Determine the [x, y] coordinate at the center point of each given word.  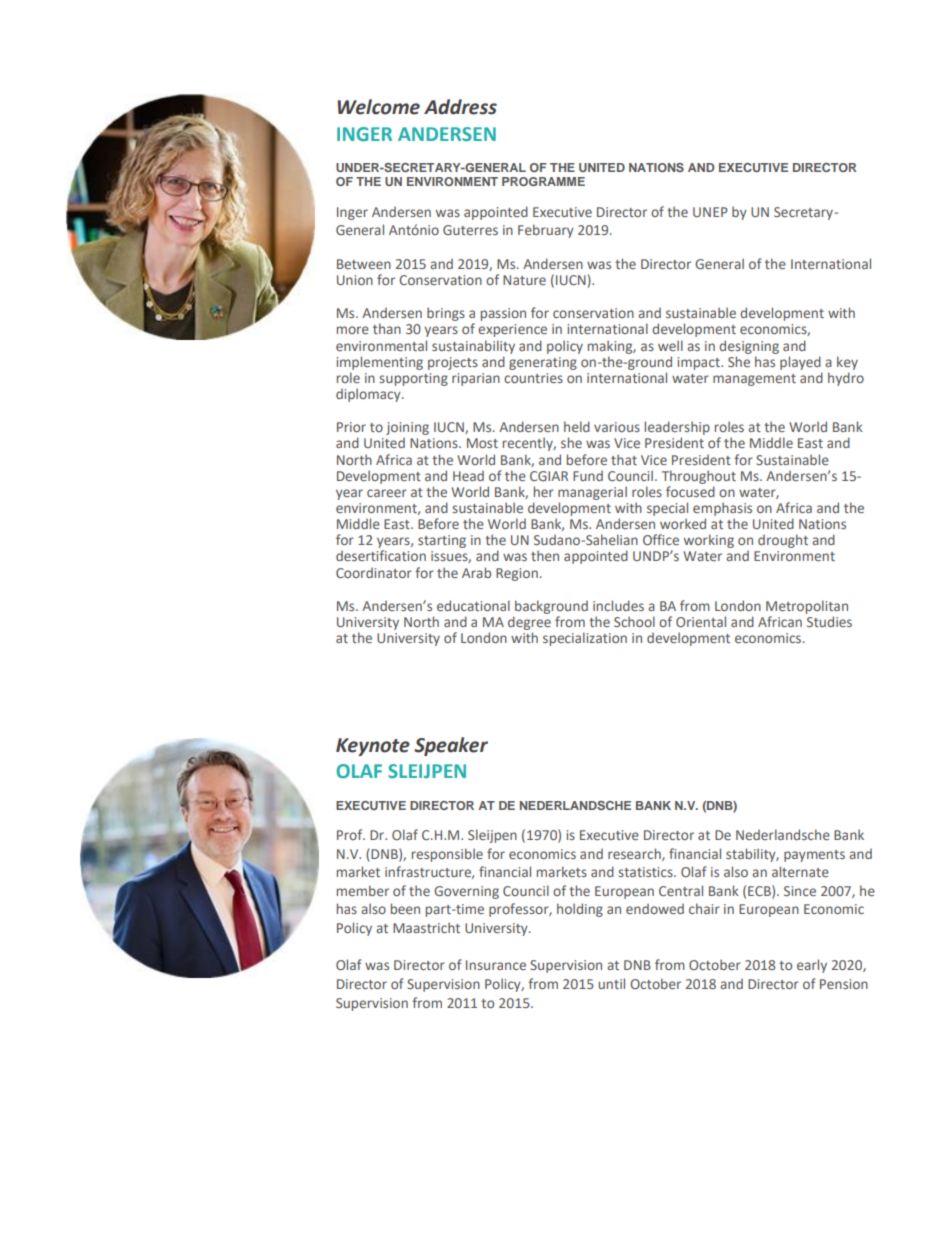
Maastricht [426, 927]
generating [543, 363]
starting [442, 541]
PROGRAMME [543, 181]
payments [814, 856]
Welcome [378, 107]
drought [783, 541]
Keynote [373, 747]
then [545, 555]
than [387, 328]
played [800, 363]
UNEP [710, 212]
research [635, 854]
